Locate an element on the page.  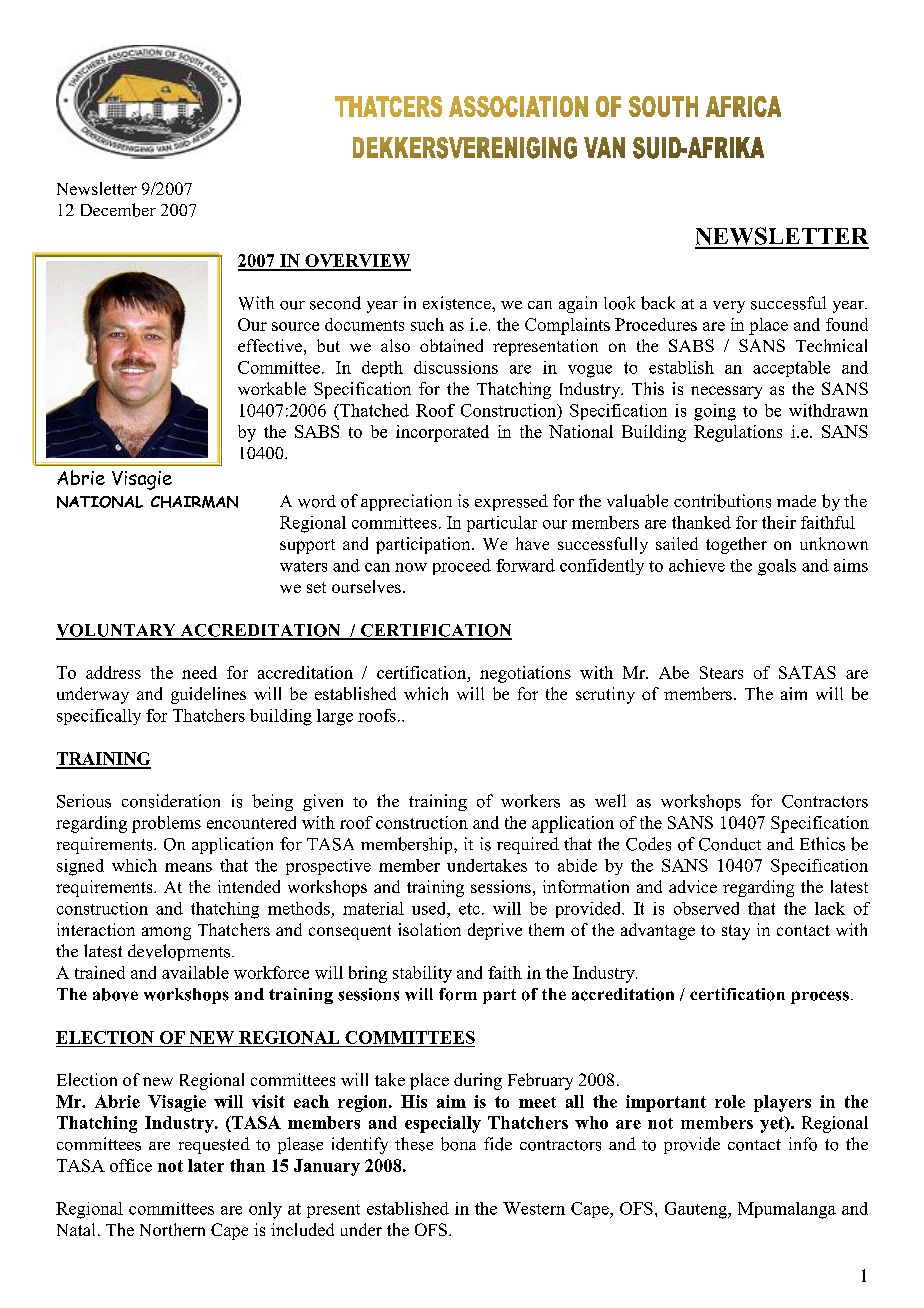
etc is located at coordinates (469, 909).
